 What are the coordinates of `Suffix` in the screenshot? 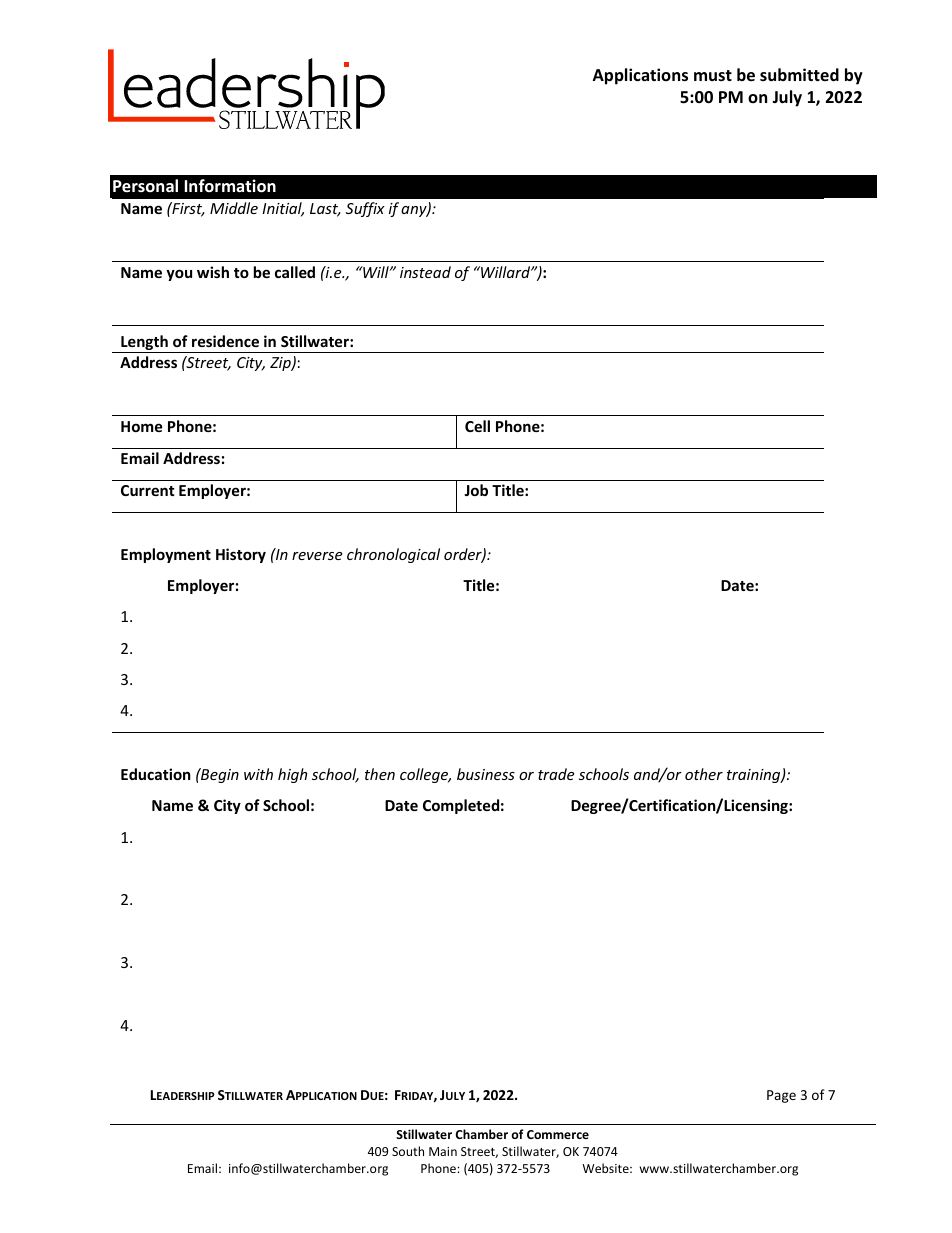 It's located at (365, 209).
